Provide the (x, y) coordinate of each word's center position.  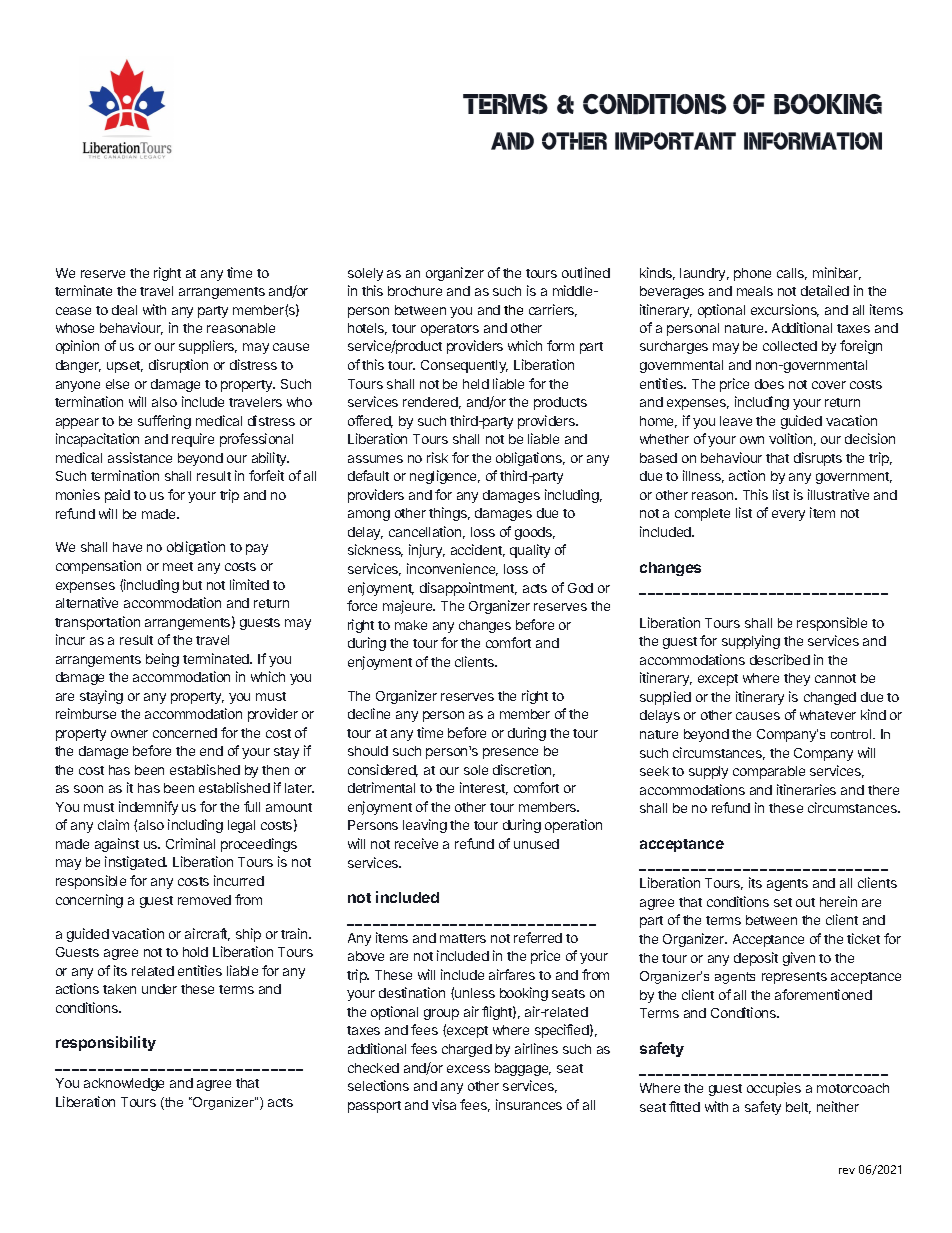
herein (838, 901)
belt (798, 1108)
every (788, 515)
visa (444, 1104)
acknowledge (124, 1084)
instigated (136, 863)
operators (450, 330)
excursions (785, 310)
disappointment (468, 589)
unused (536, 844)
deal (124, 310)
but (192, 585)
